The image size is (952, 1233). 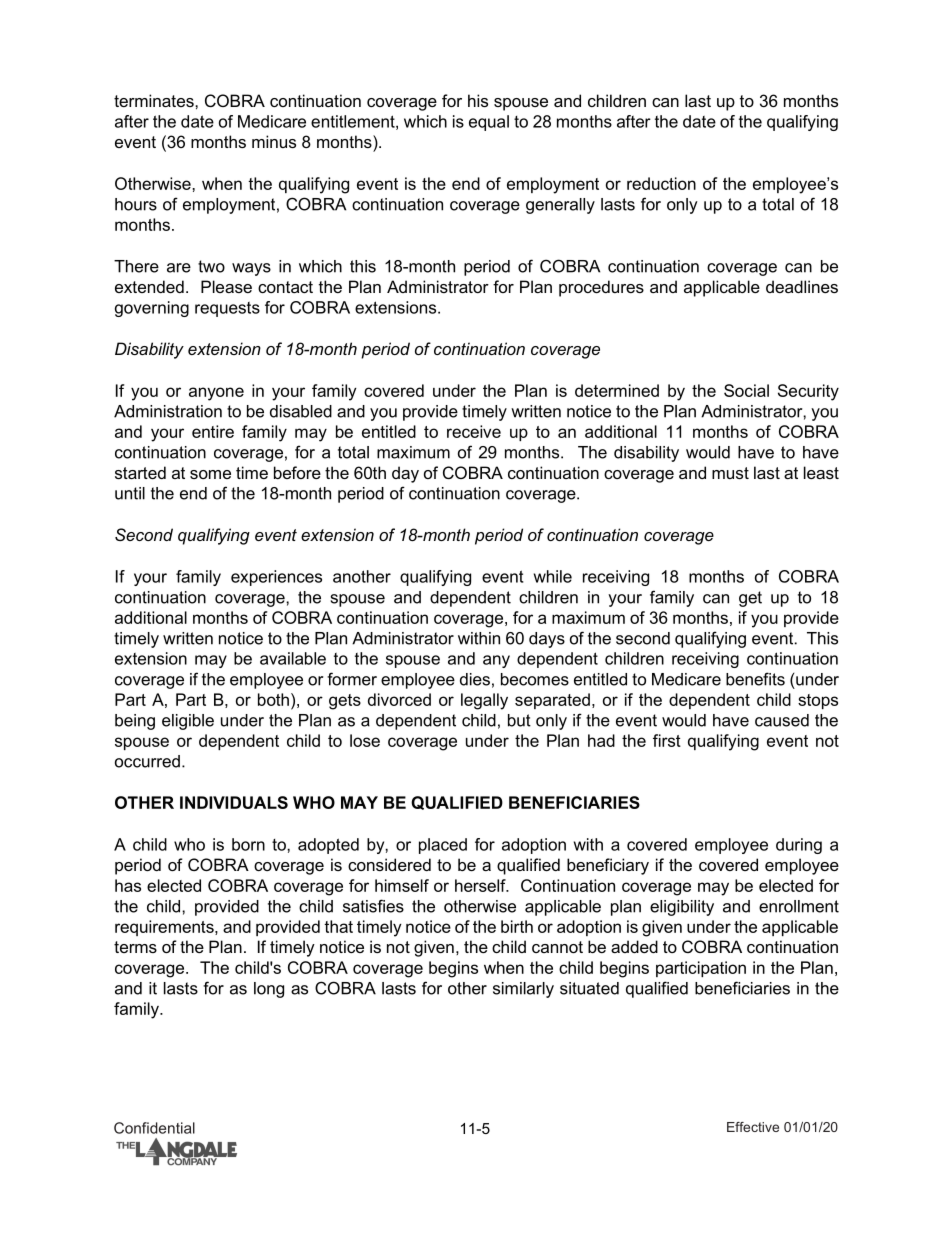 What do you see at coordinates (154, 1128) in the screenshot?
I see `Confidential` at bounding box center [154, 1128].
